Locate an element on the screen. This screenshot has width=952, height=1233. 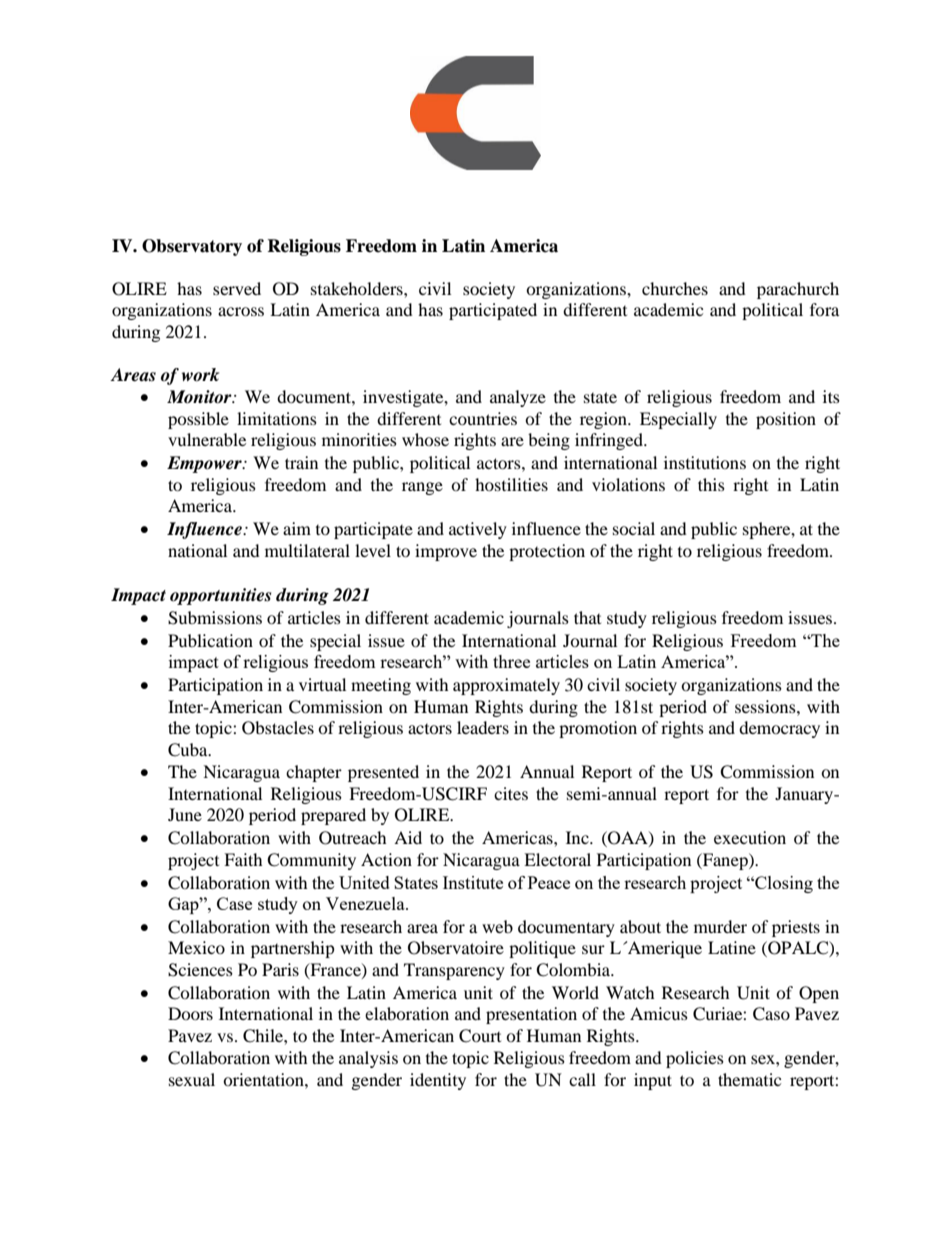
thematic is located at coordinates (749, 1079).
